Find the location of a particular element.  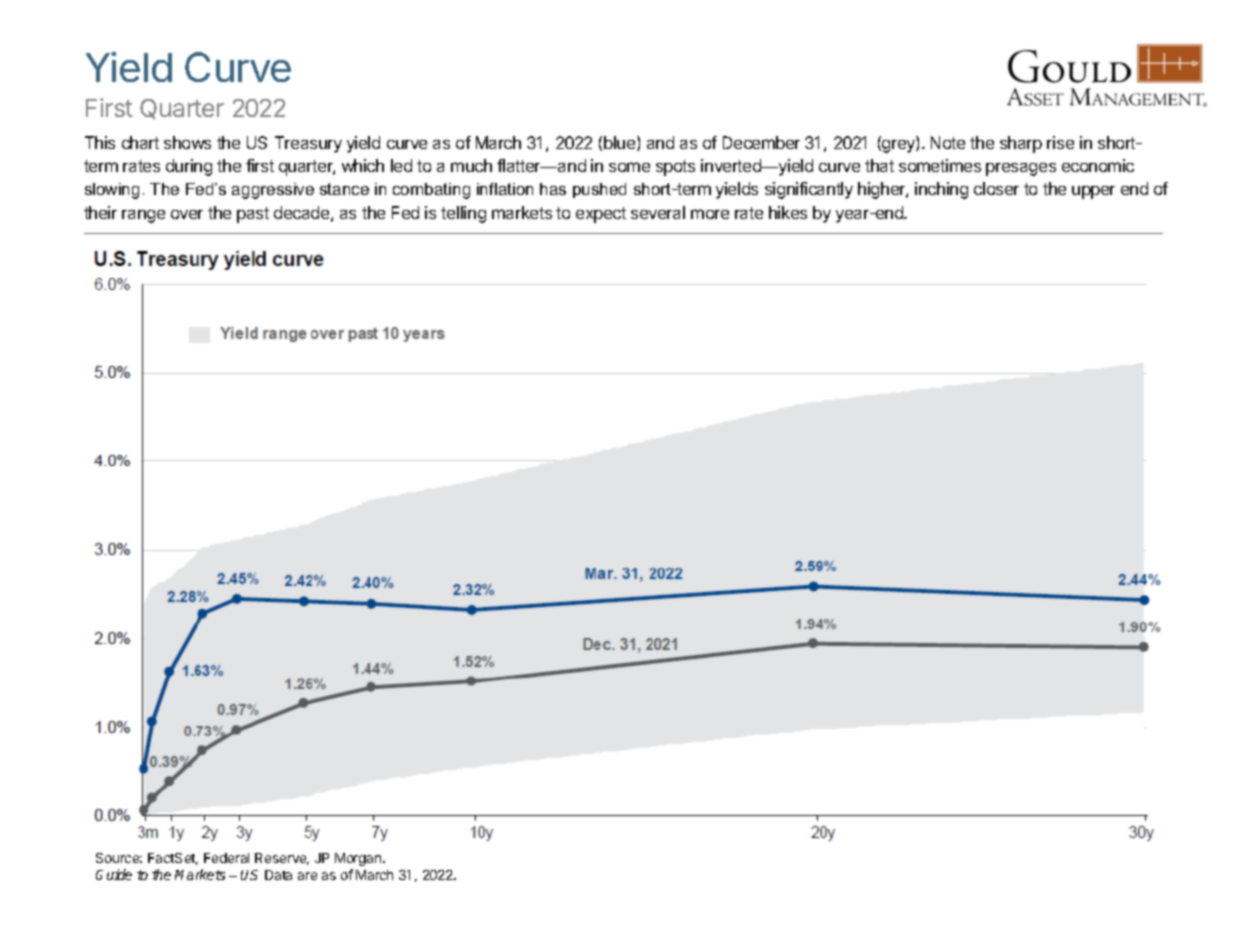

blue is located at coordinates (621, 143).
